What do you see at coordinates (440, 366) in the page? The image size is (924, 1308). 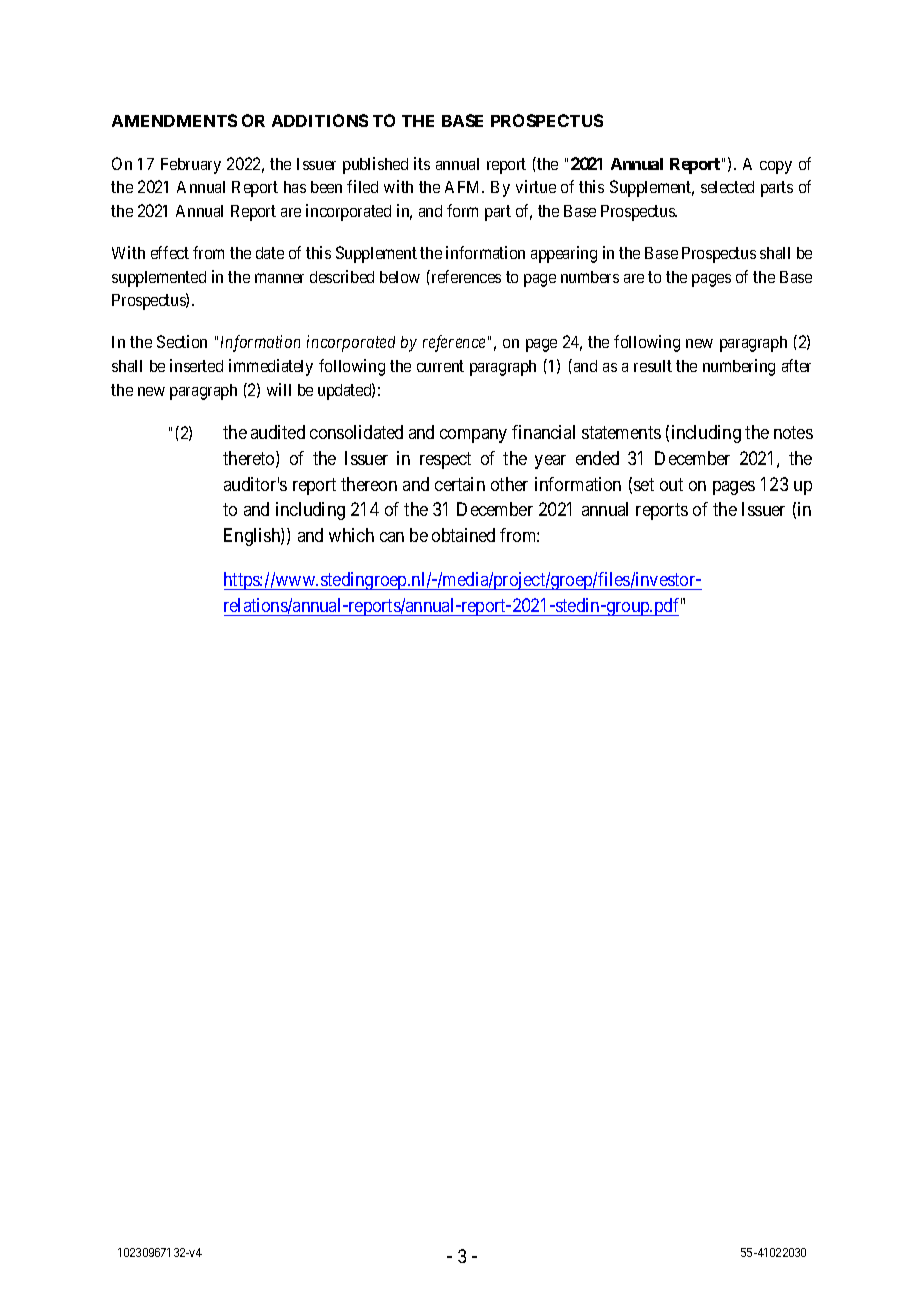 I see `current` at bounding box center [440, 366].
